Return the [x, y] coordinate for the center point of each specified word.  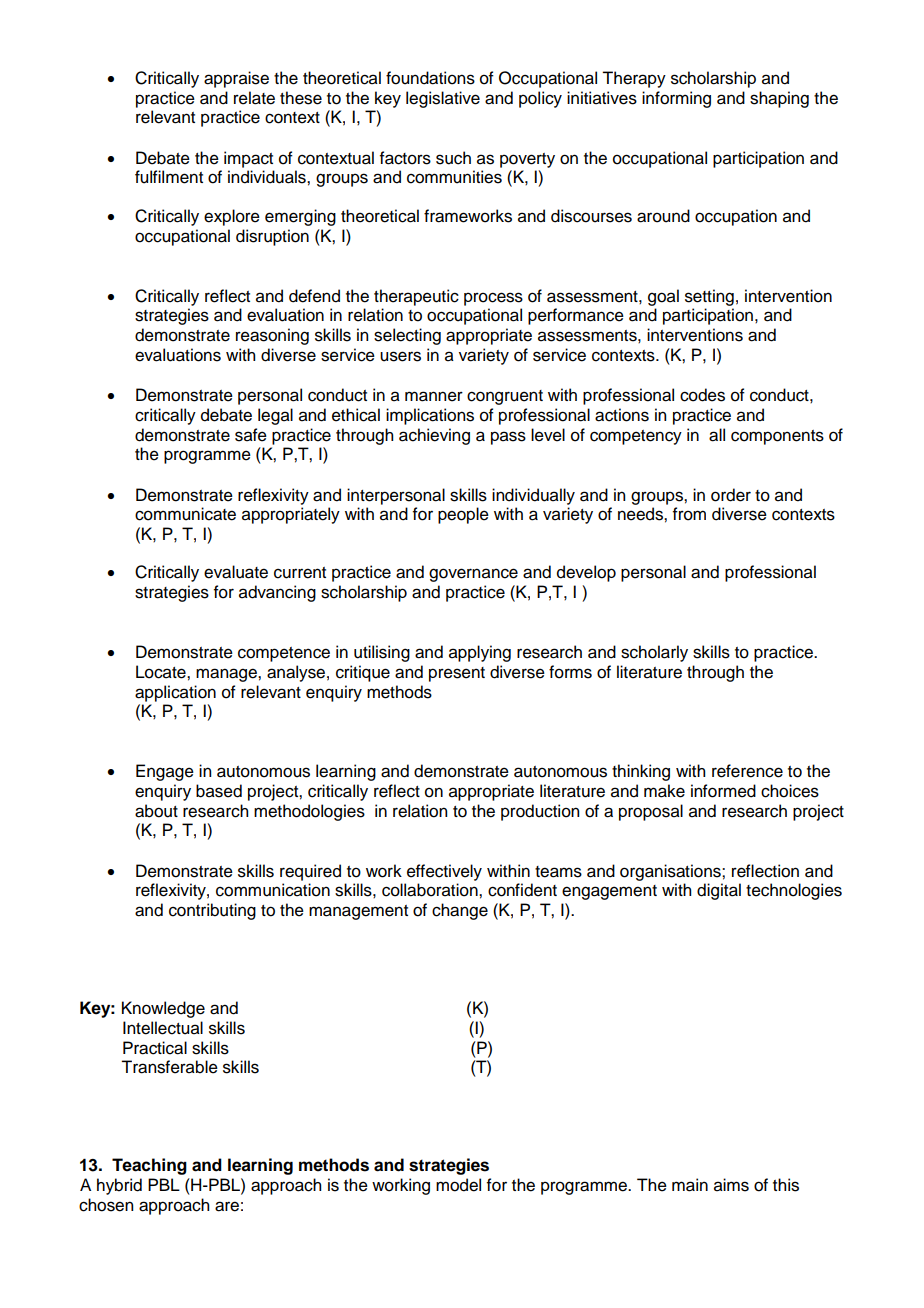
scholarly [654, 653]
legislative [443, 99]
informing [676, 99]
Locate [162, 672]
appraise [236, 79]
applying [480, 653]
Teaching [149, 1166]
